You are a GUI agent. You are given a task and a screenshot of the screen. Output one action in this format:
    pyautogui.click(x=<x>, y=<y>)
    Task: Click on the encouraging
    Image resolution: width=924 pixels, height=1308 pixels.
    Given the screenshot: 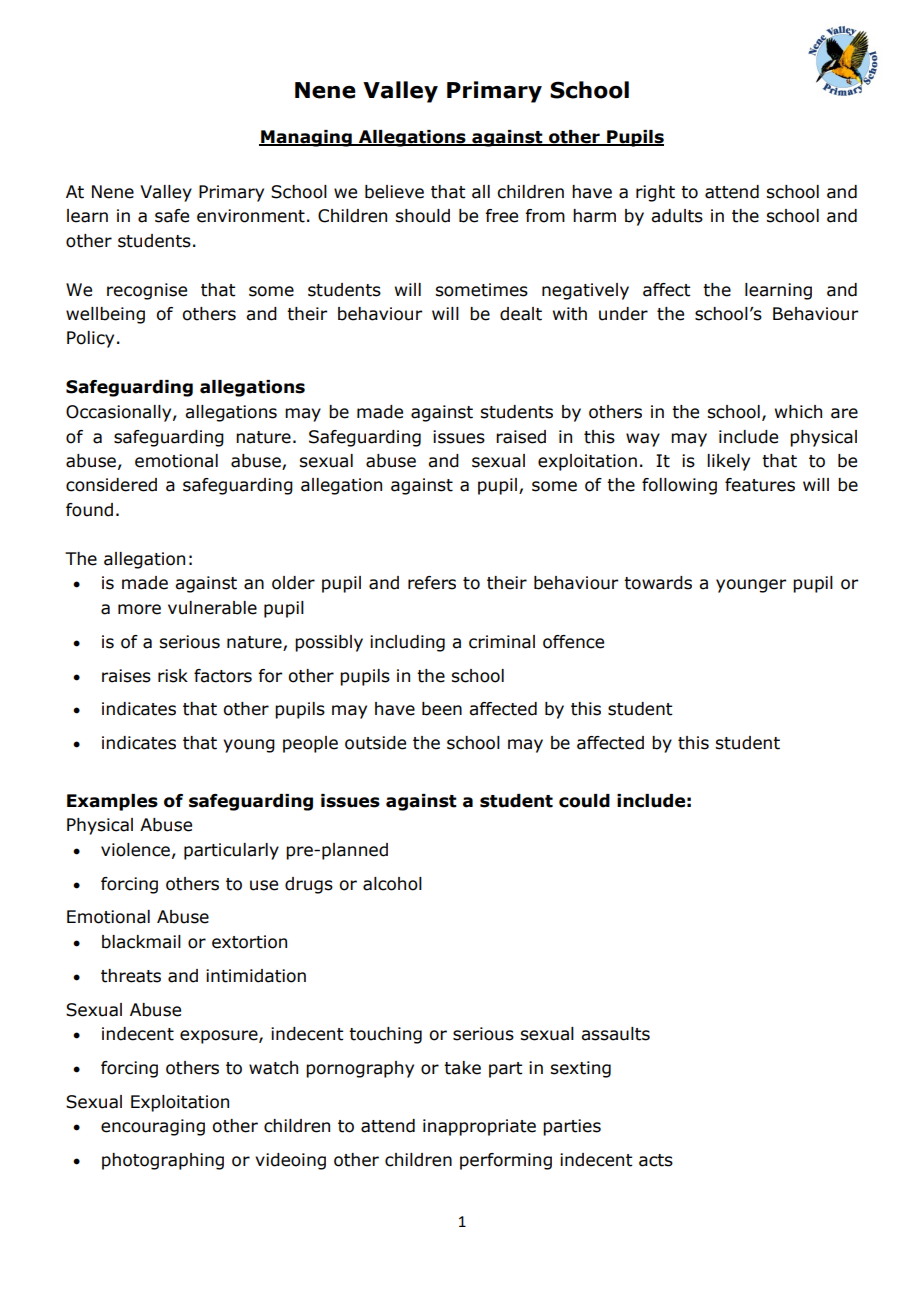 What is the action you would take?
    pyautogui.click(x=153, y=1127)
